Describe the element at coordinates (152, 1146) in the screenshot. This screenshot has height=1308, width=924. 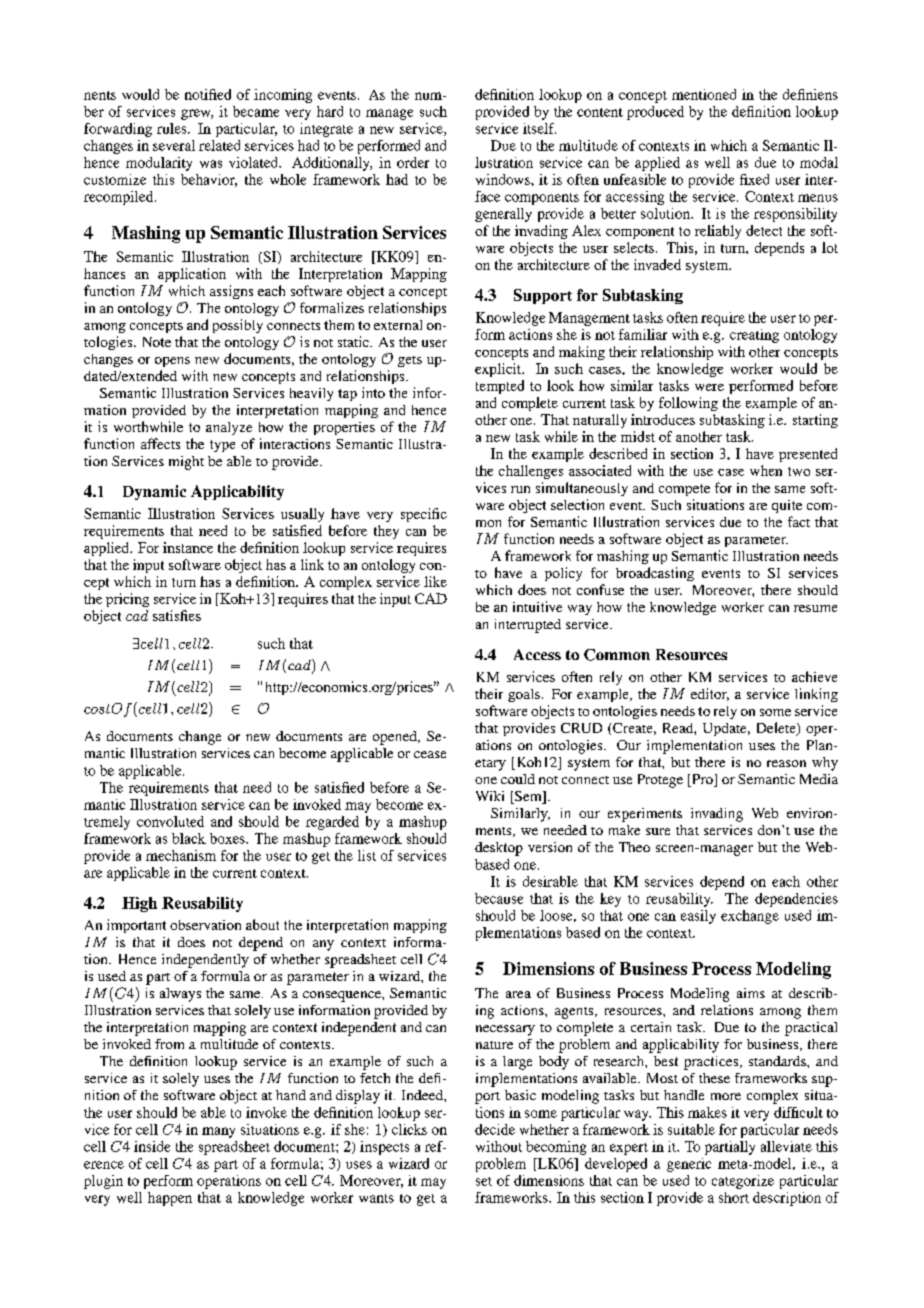
I see `inside` at that location.
